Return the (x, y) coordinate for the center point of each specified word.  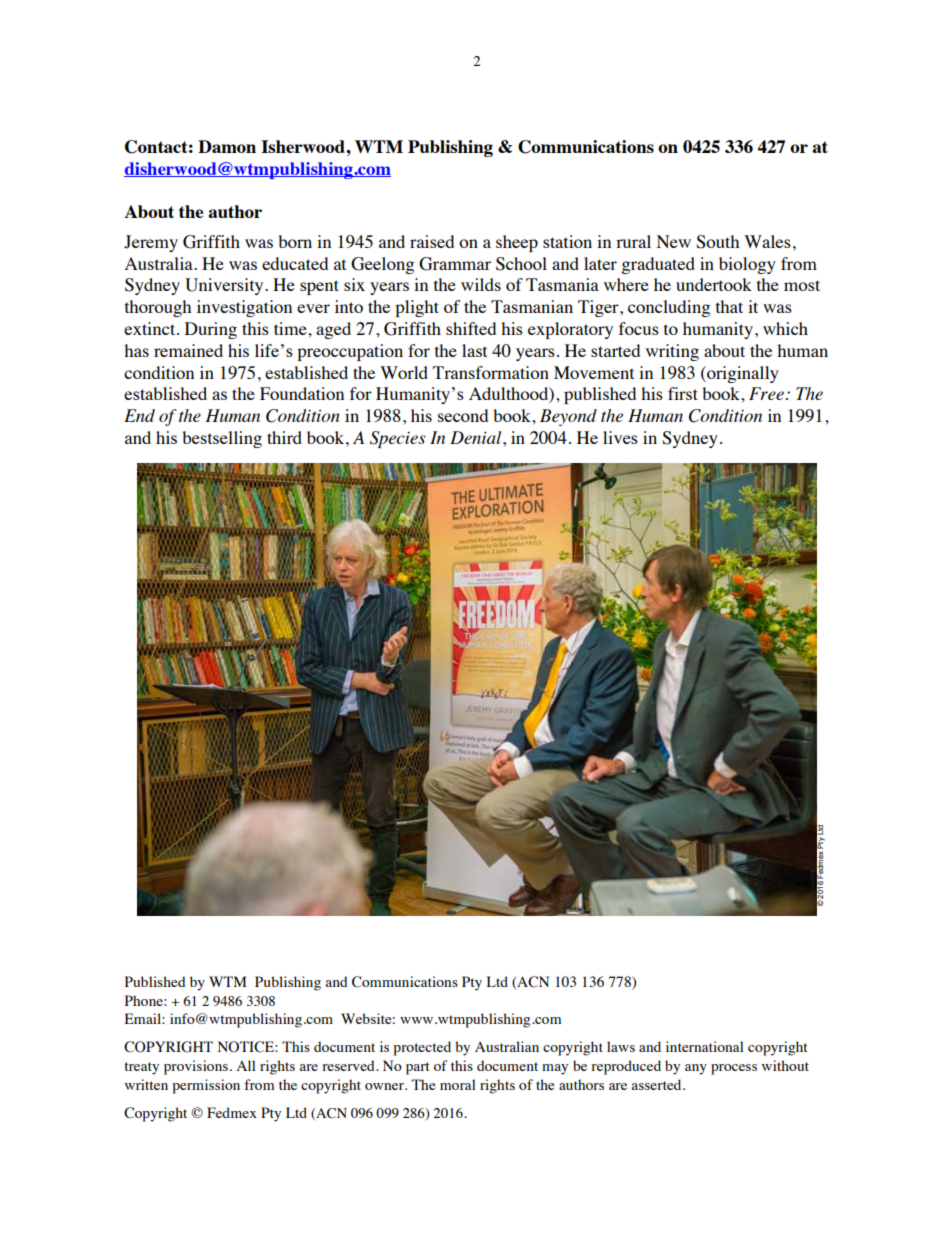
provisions (196, 1067)
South (717, 242)
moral (458, 1084)
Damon (227, 146)
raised (432, 241)
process (734, 1069)
